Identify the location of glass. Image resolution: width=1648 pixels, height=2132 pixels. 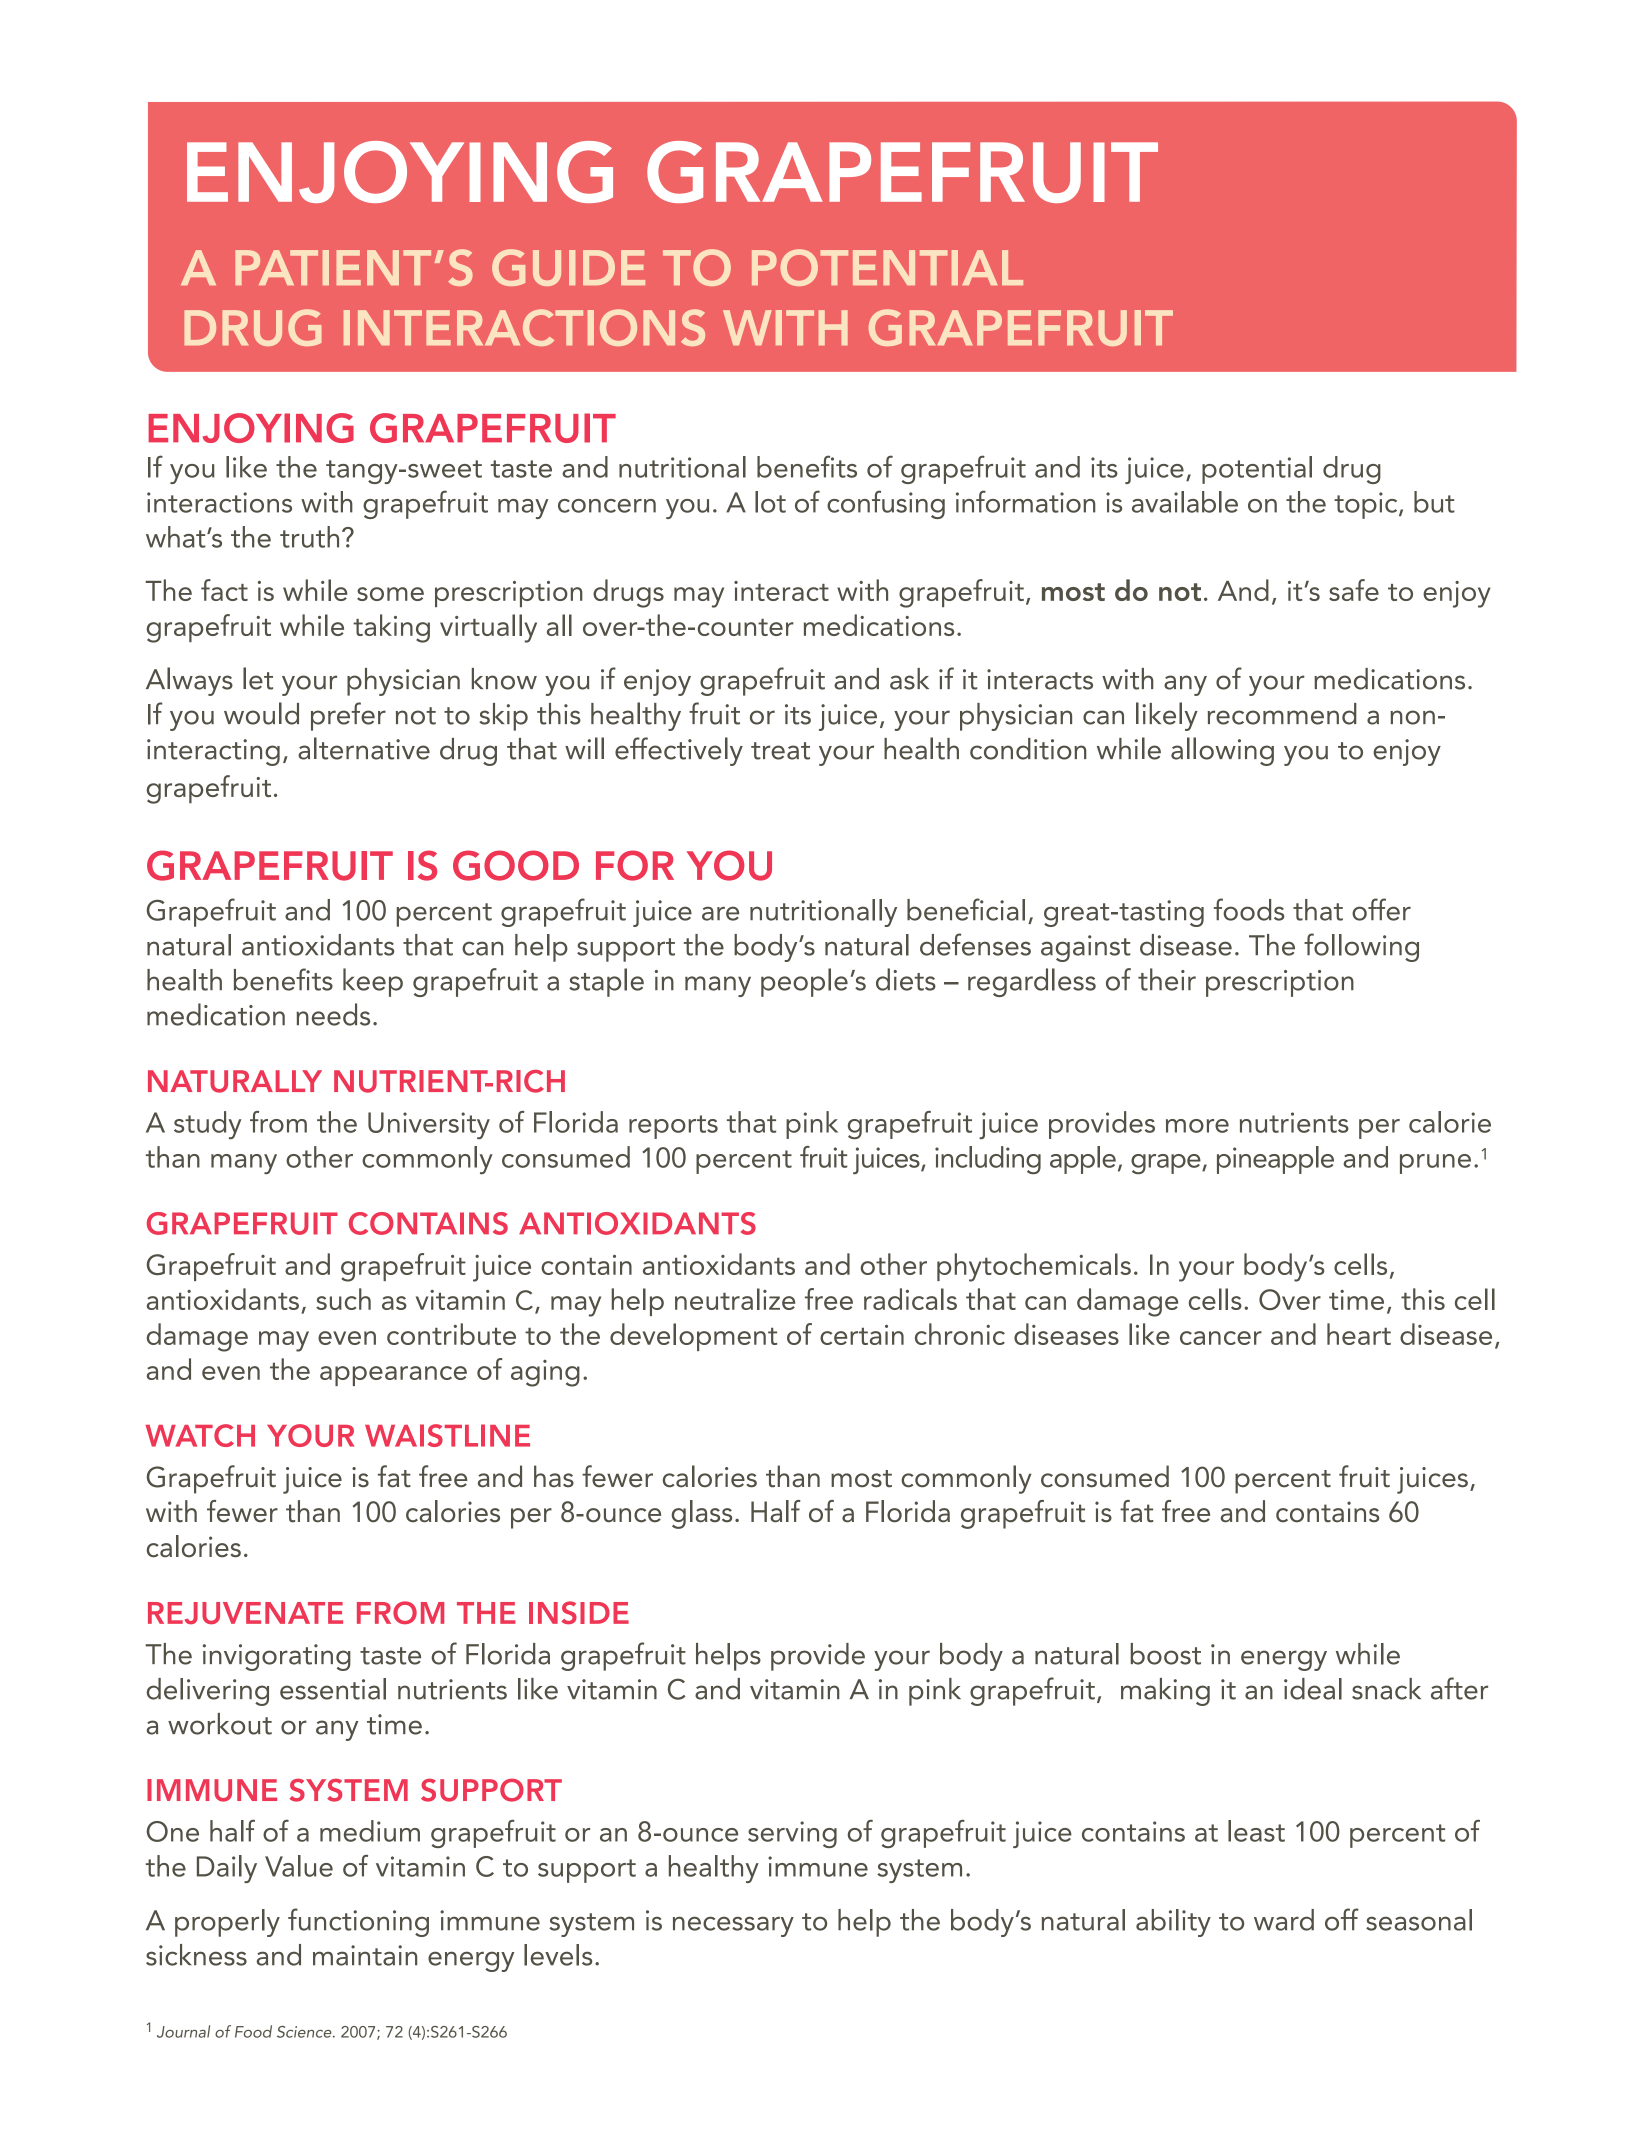
(701, 1514).
